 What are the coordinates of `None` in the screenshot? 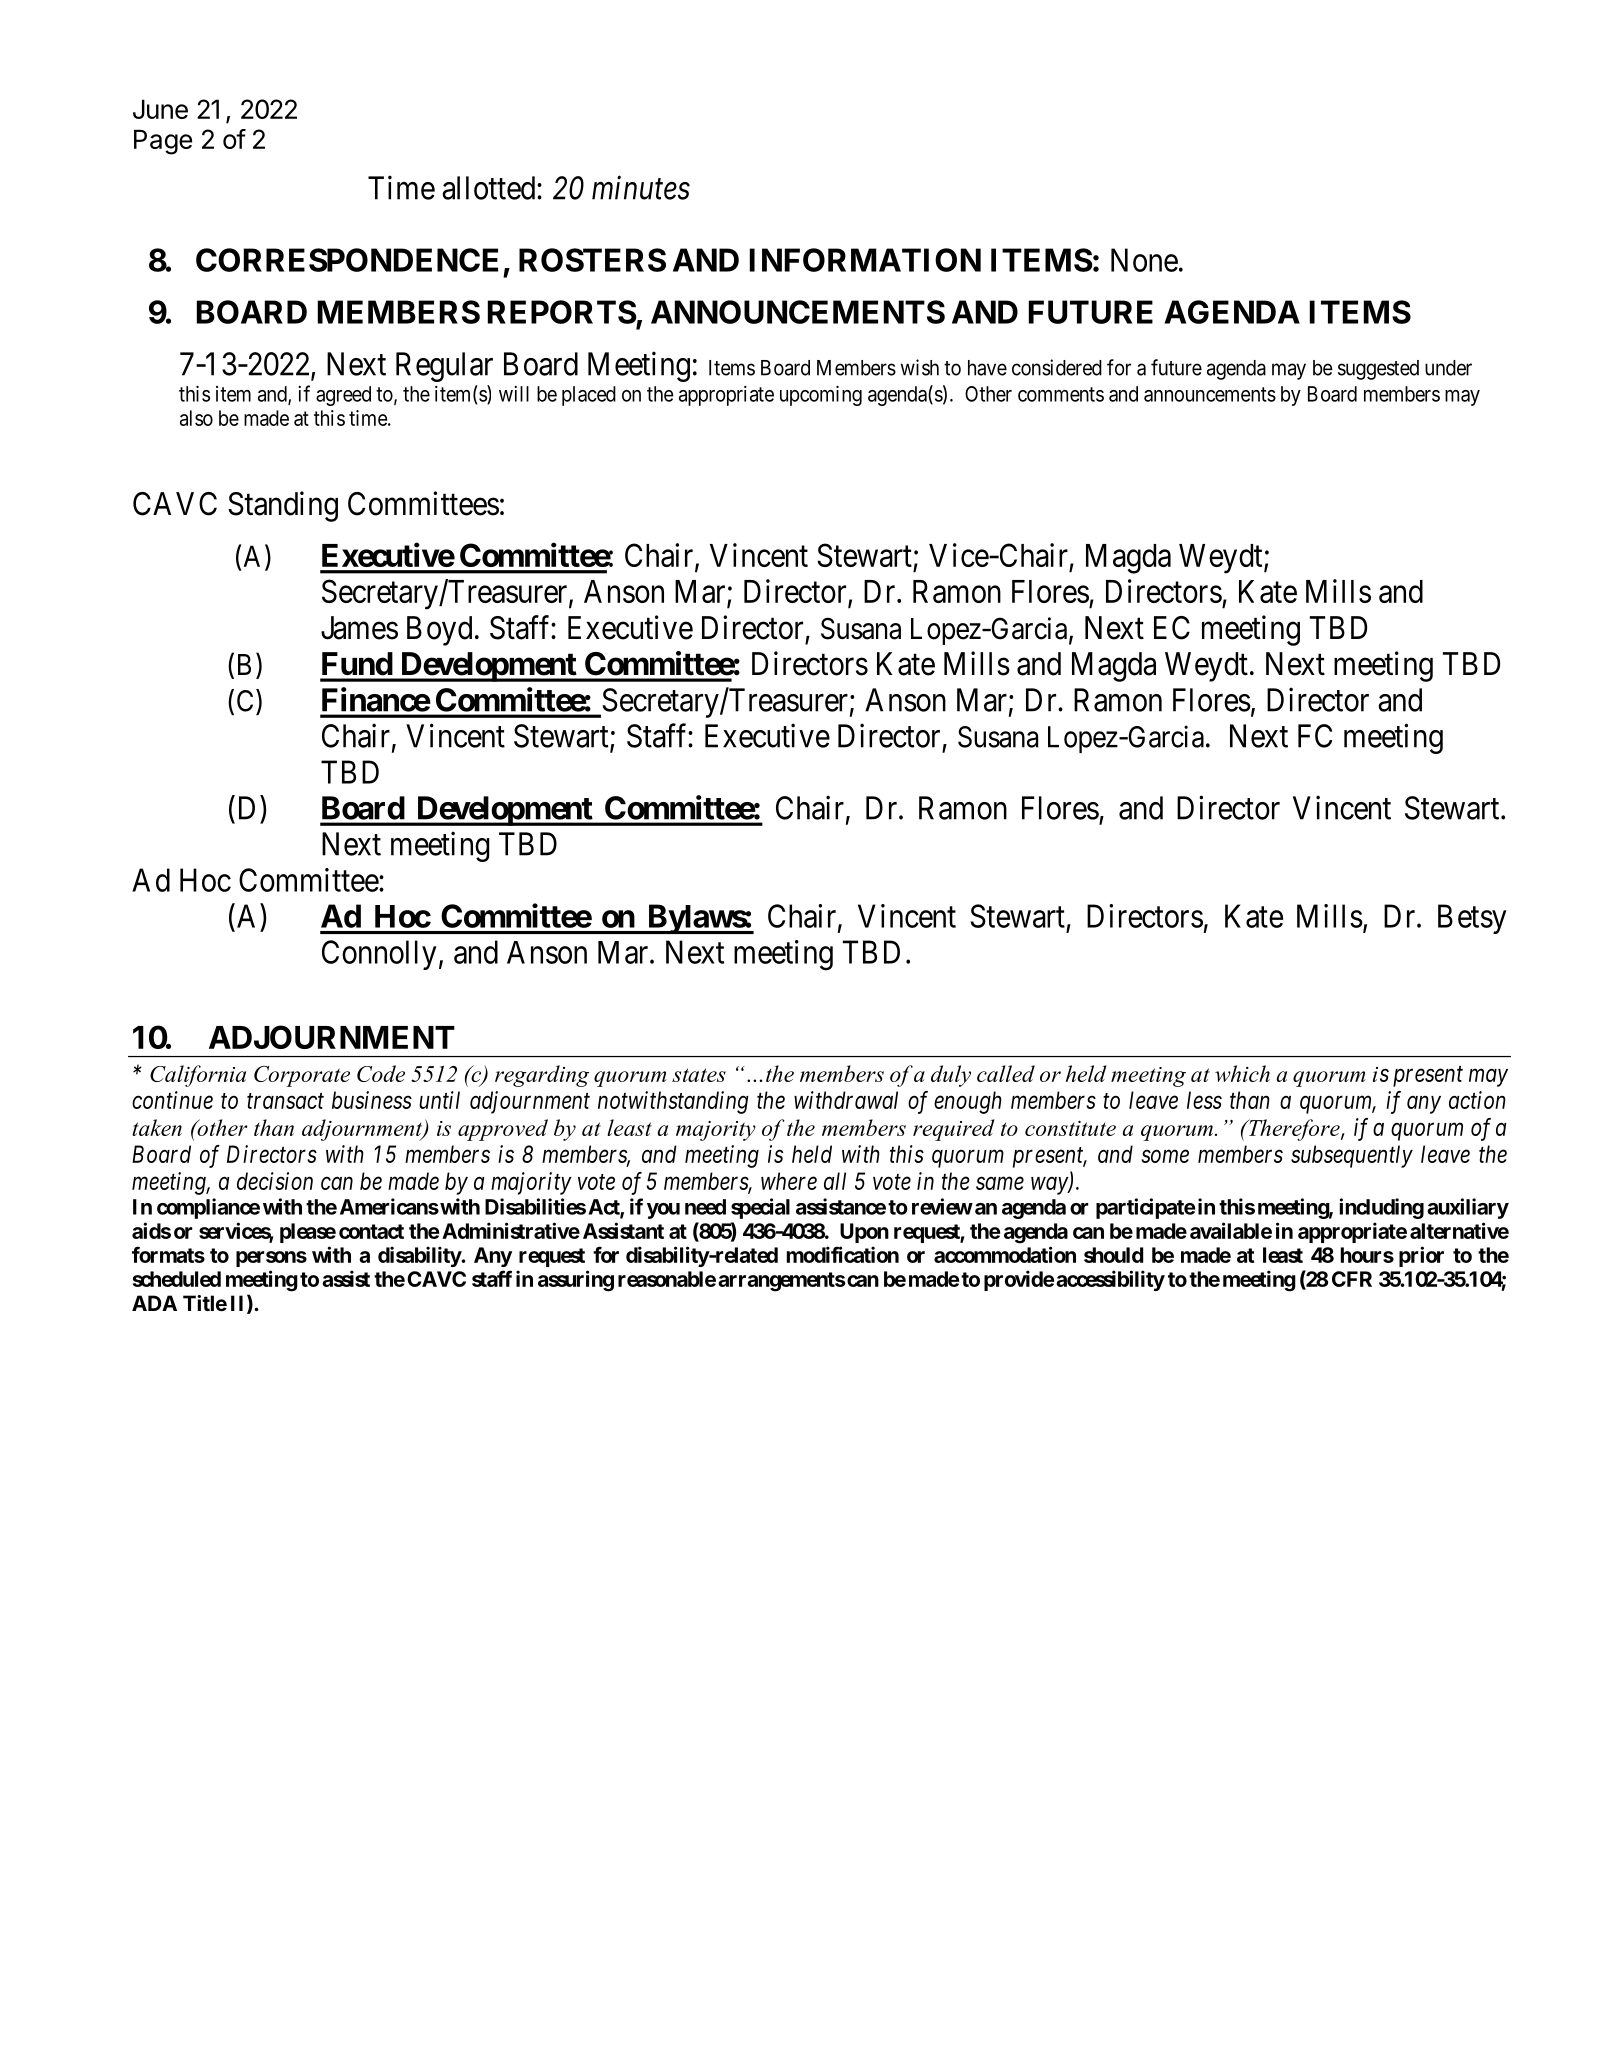 It's located at (1144, 260).
